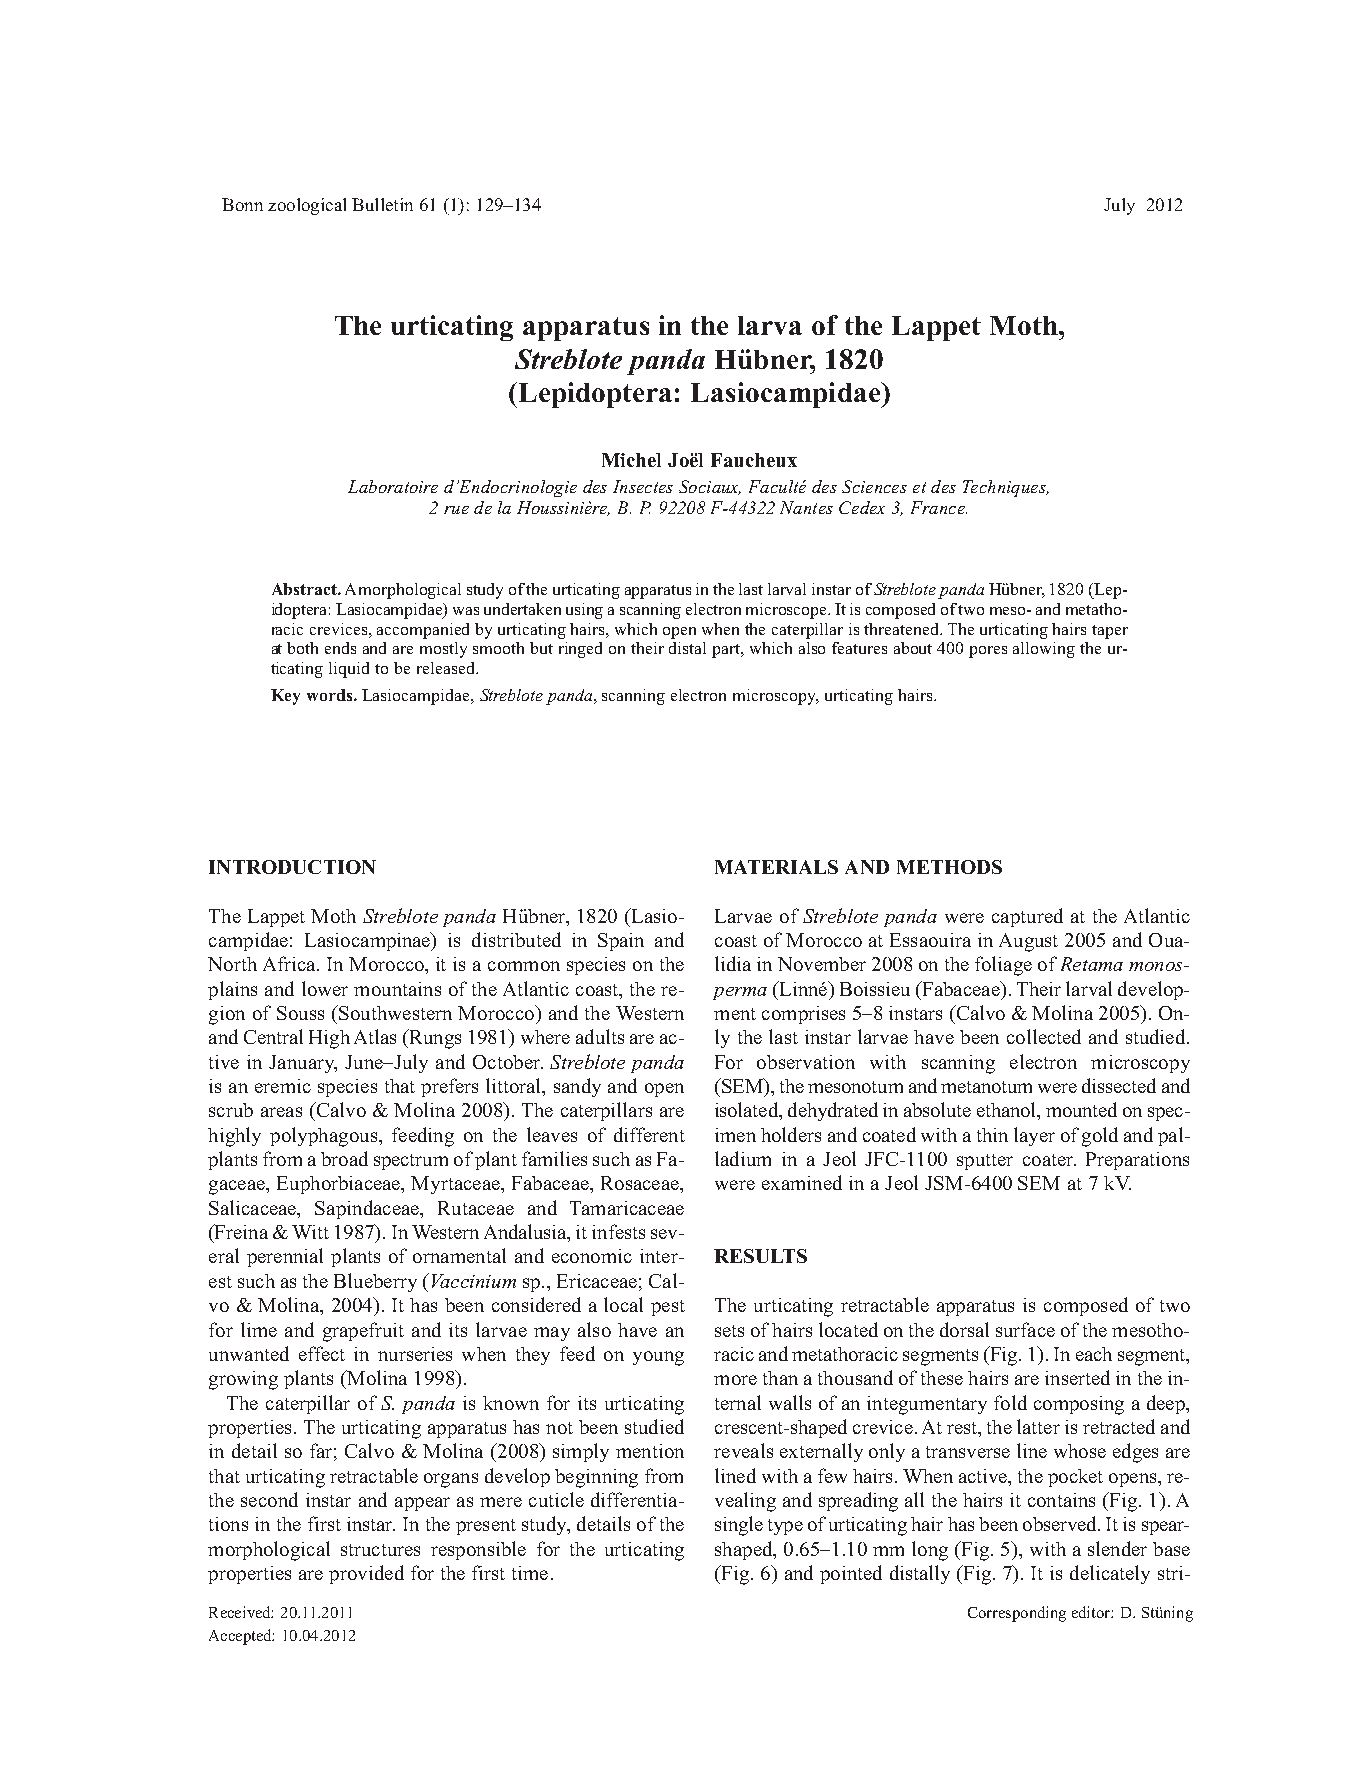  I want to click on INTRODUCTION, so click(292, 867).
